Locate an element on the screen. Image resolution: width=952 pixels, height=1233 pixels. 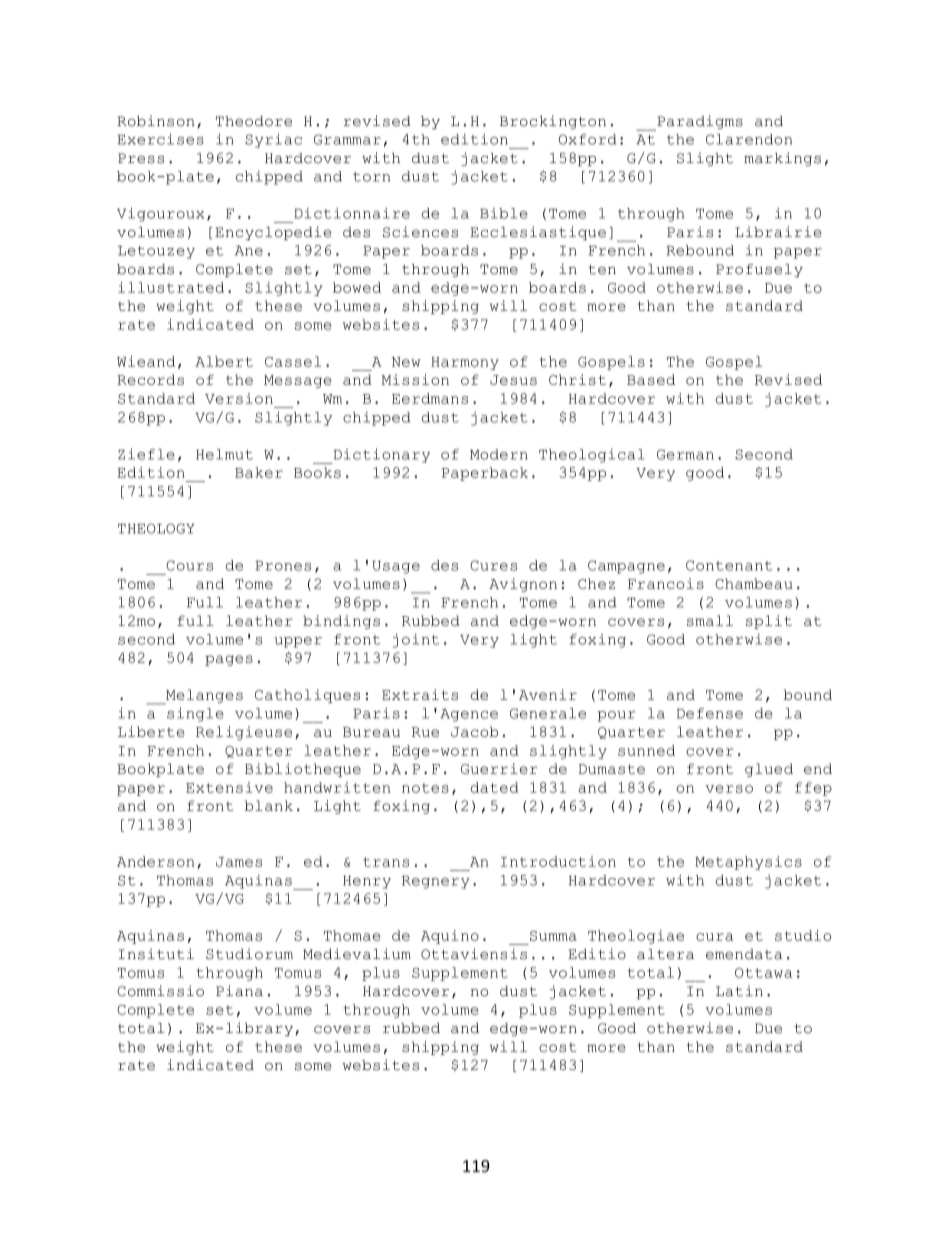
Jacob is located at coordinates (474, 731).
